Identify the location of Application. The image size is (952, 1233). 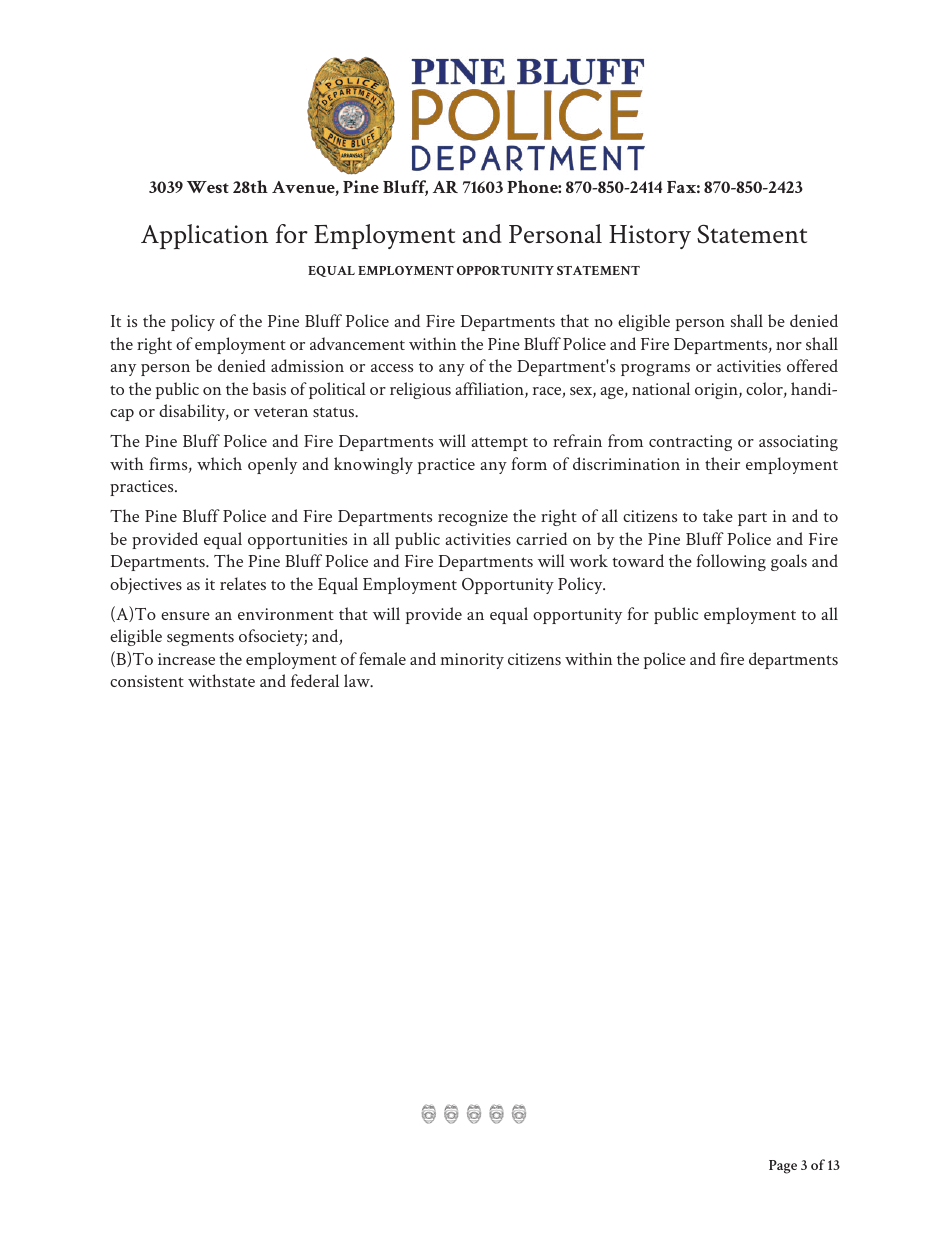
(204, 236).
